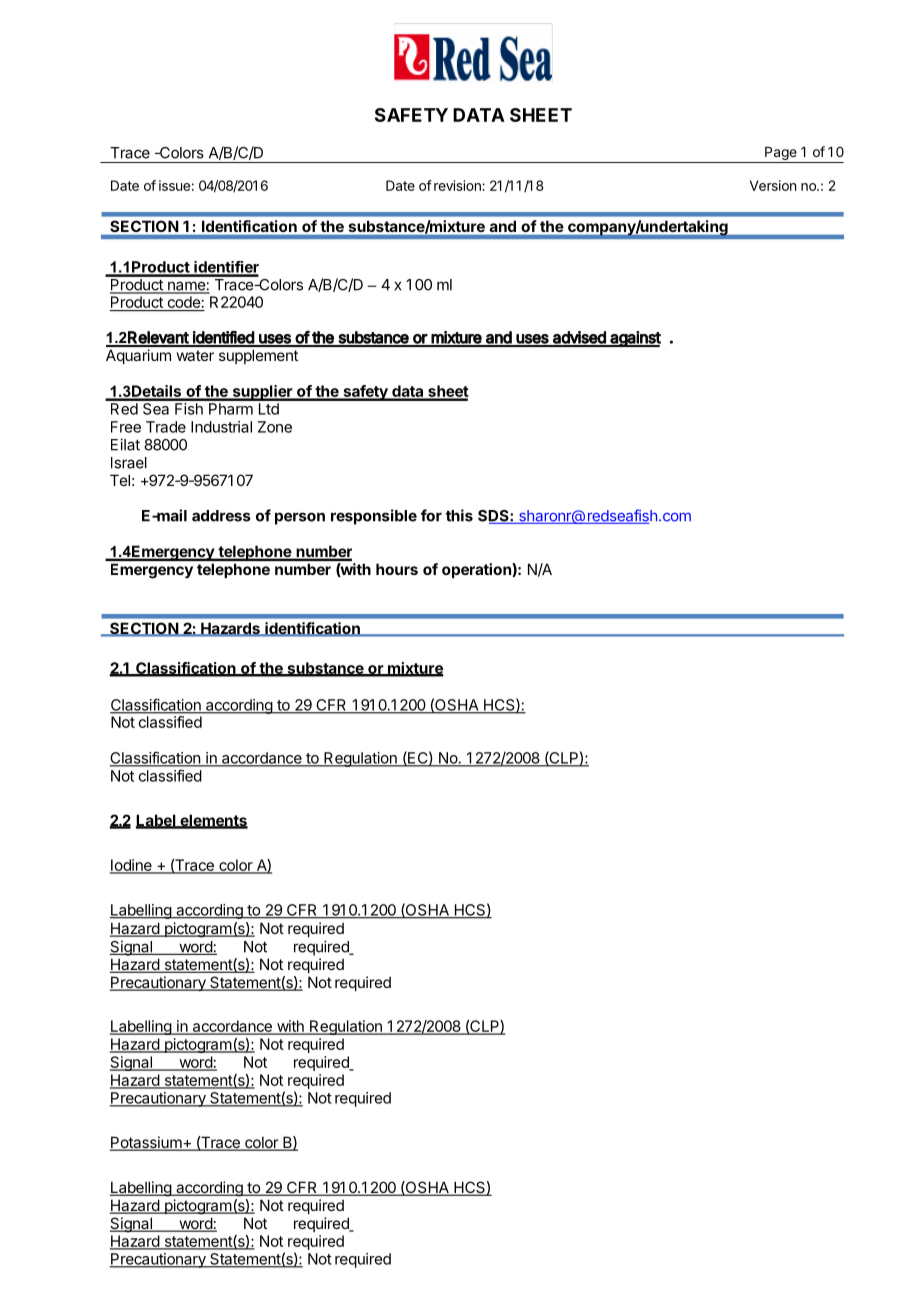  What do you see at coordinates (146, 1143) in the page?
I see `Potassium` at bounding box center [146, 1143].
